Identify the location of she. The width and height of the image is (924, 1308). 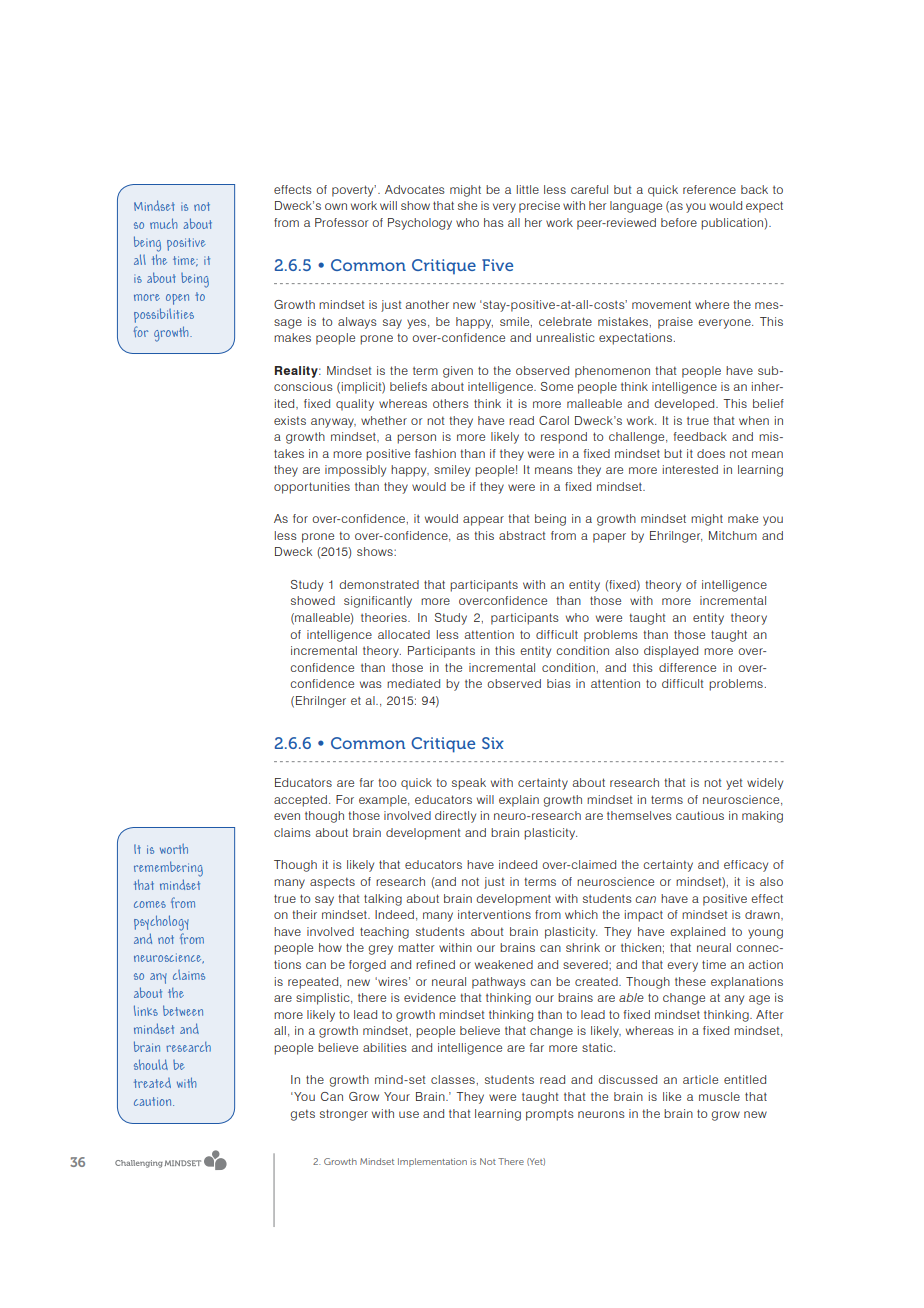
(467, 205).
